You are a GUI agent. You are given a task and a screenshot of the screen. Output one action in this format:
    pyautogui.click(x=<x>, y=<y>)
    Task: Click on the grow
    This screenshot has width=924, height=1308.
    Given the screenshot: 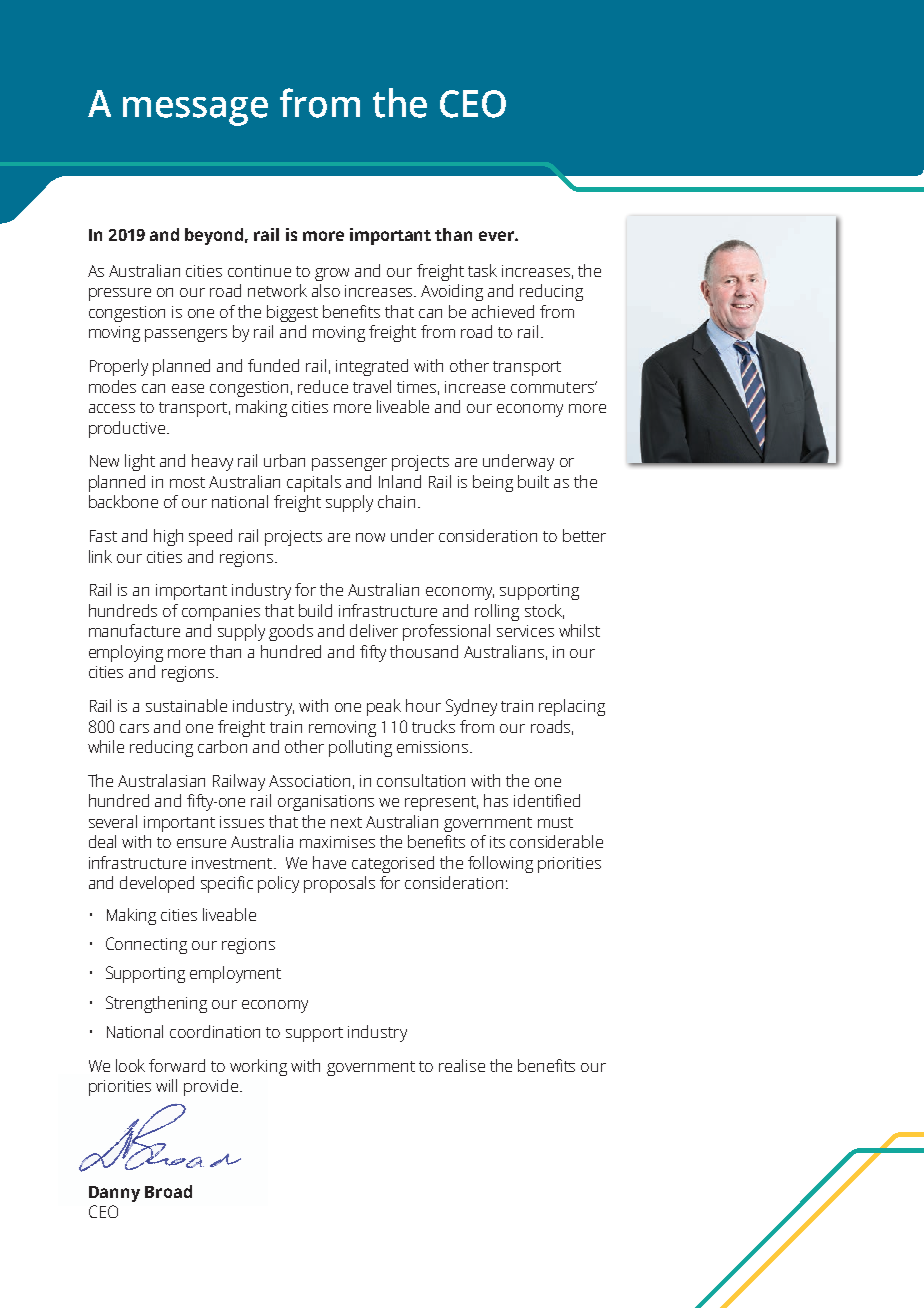 What is the action you would take?
    pyautogui.click(x=332, y=274)
